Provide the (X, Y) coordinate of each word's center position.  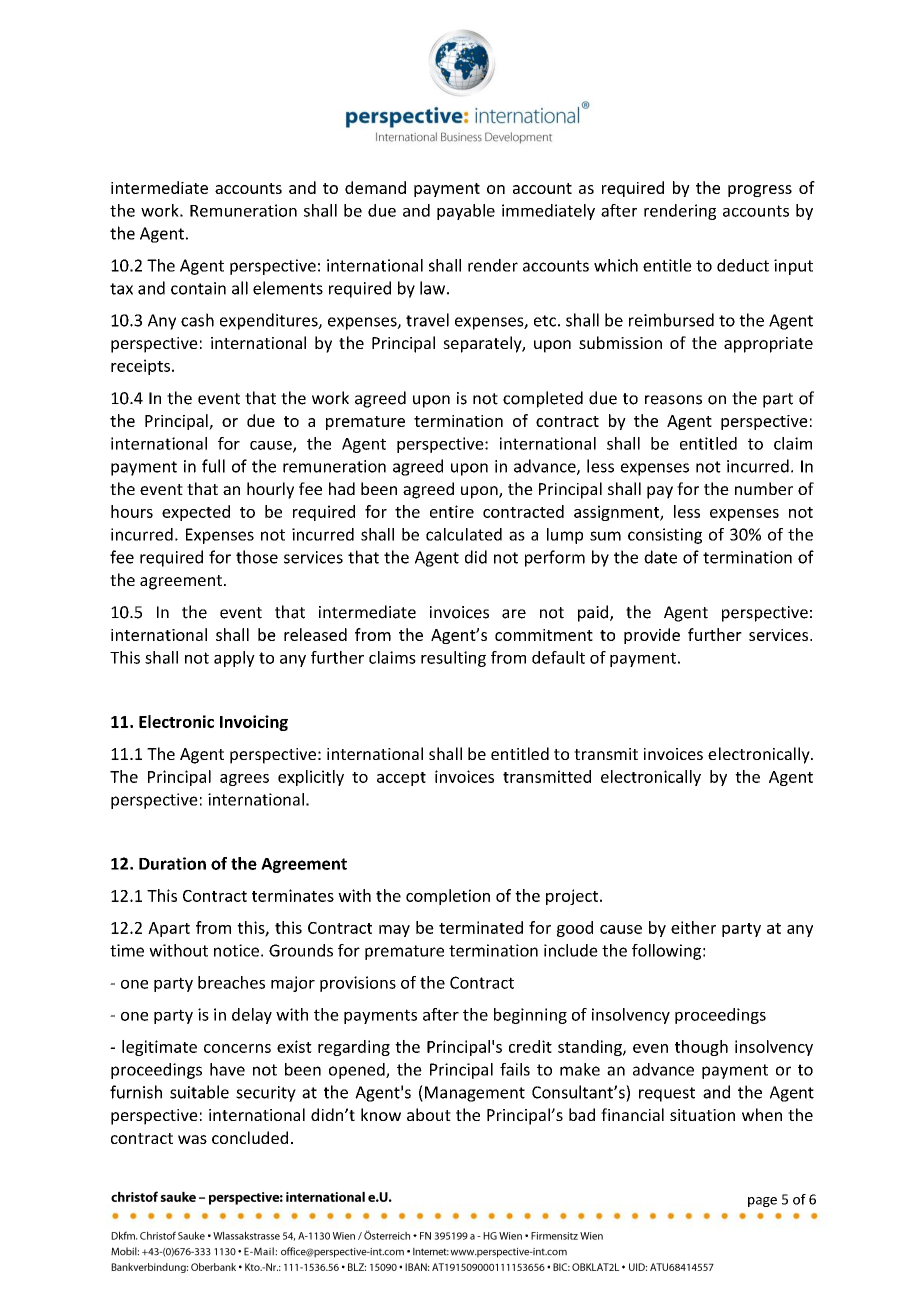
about (429, 1114)
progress (760, 191)
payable (466, 212)
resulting (453, 659)
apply (234, 659)
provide (652, 636)
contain (198, 288)
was (192, 1139)
